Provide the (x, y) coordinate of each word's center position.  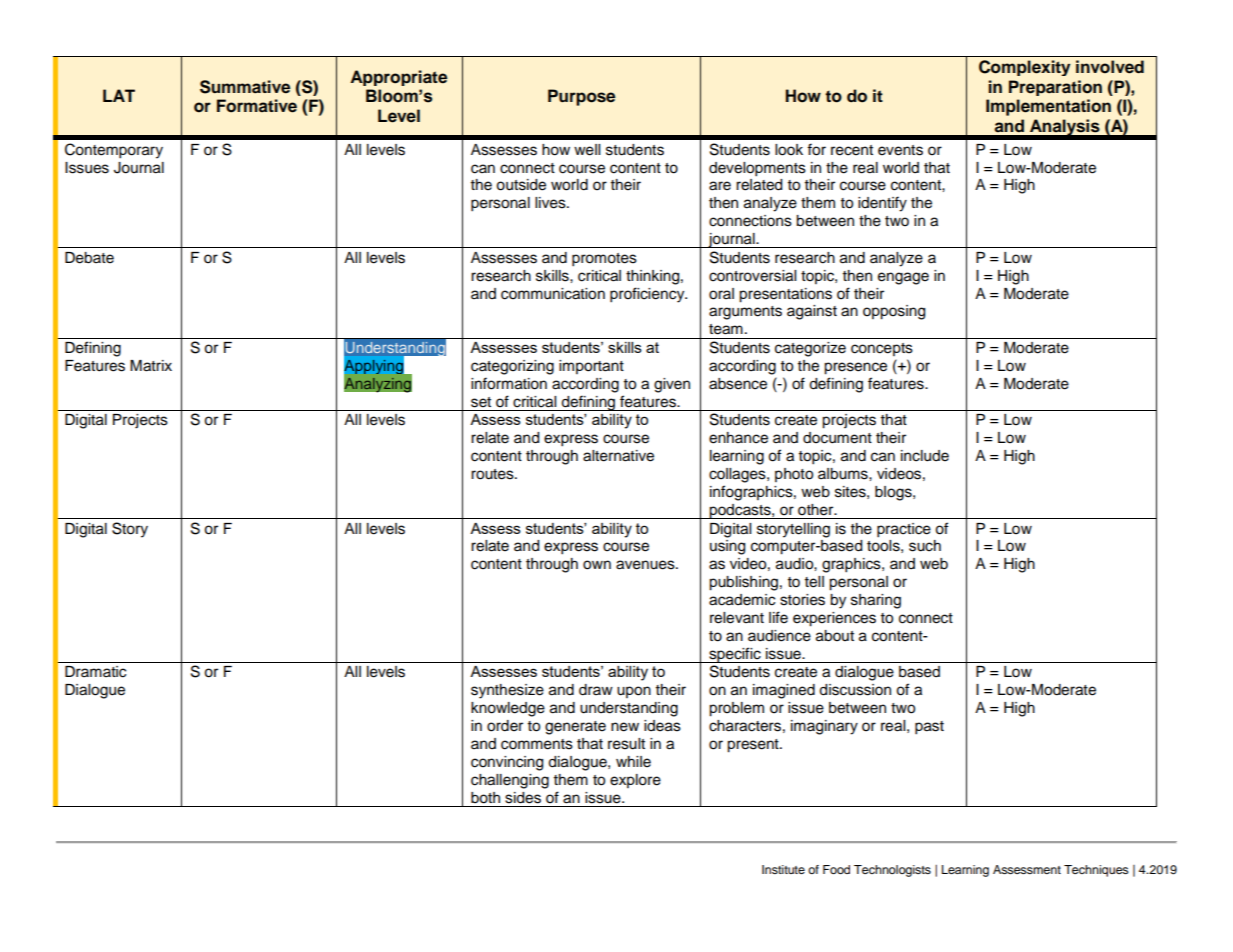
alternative (618, 456)
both (485, 798)
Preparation (1055, 88)
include (925, 456)
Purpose (581, 97)
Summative (245, 87)
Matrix (151, 366)
